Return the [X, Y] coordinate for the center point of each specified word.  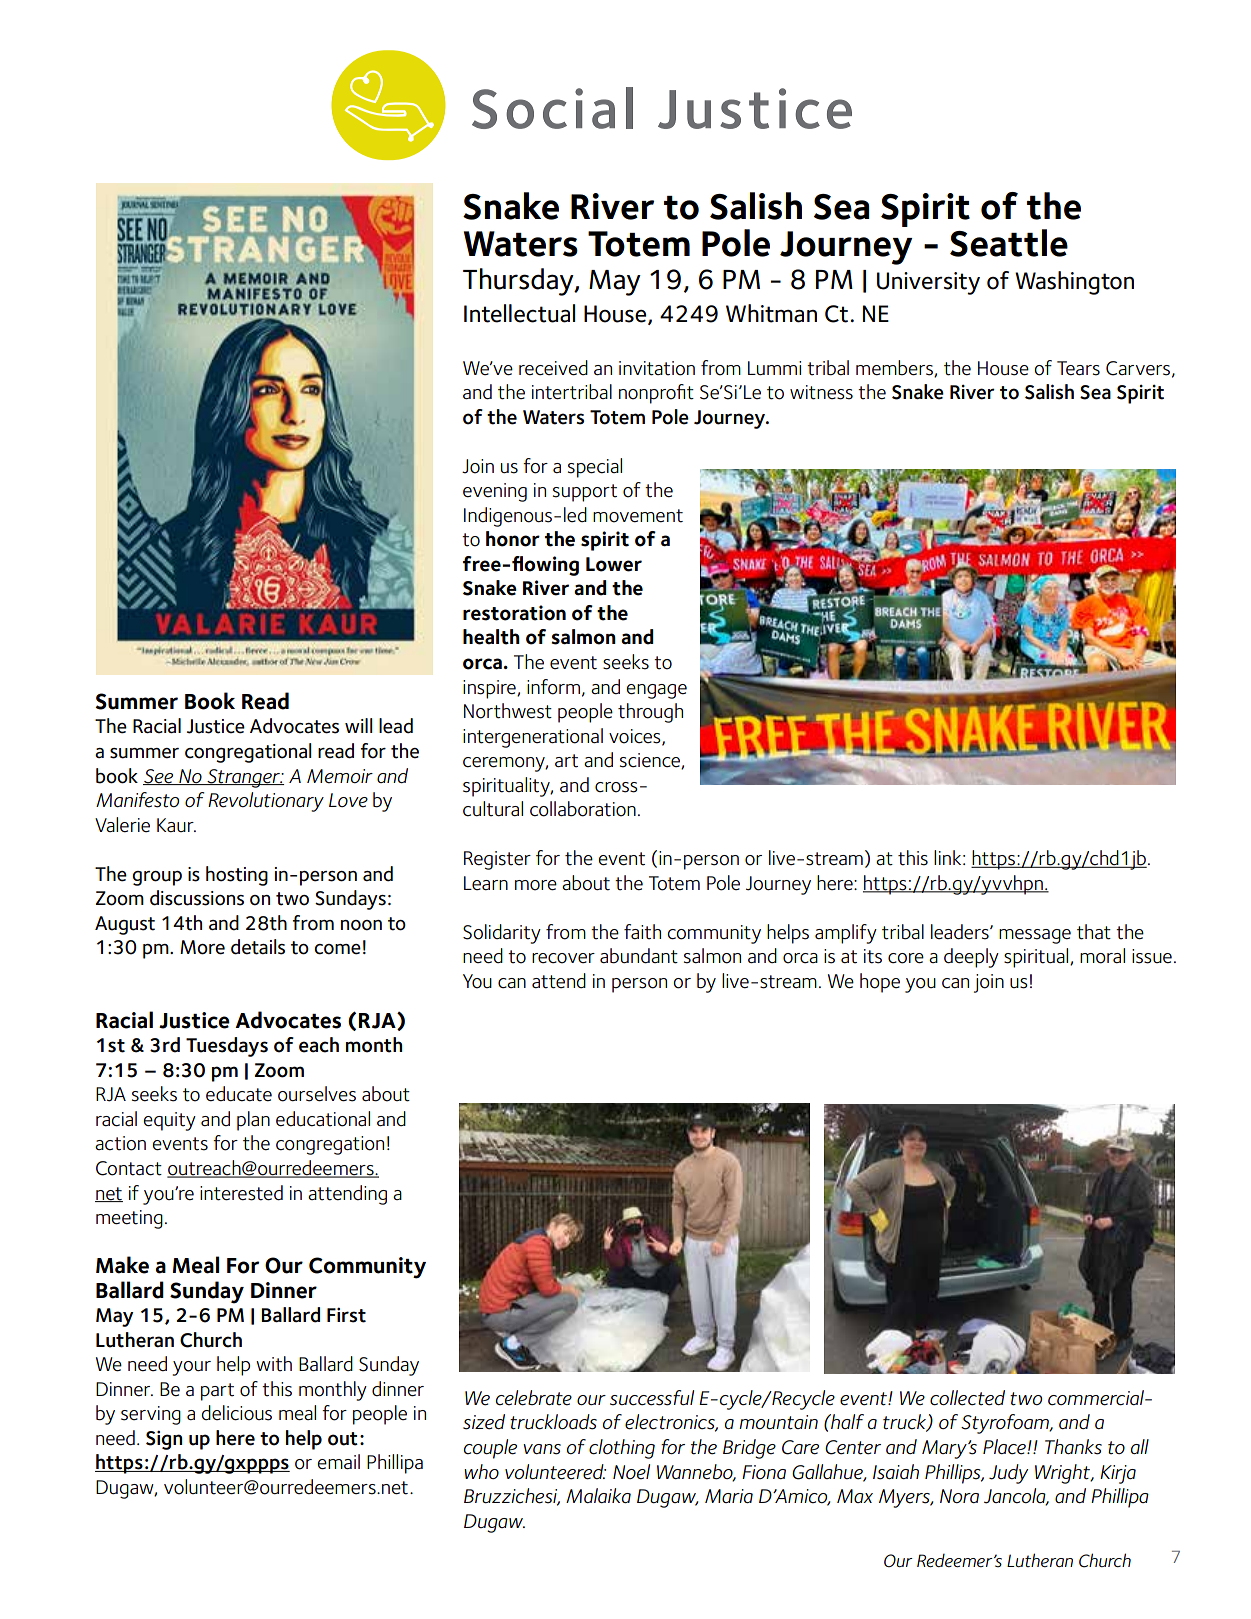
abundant [639, 956]
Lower [614, 564]
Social [552, 108]
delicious [236, 1413]
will [359, 725]
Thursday [519, 282]
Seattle [1009, 243]
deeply [971, 958]
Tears [1078, 368]
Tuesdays [227, 1047]
